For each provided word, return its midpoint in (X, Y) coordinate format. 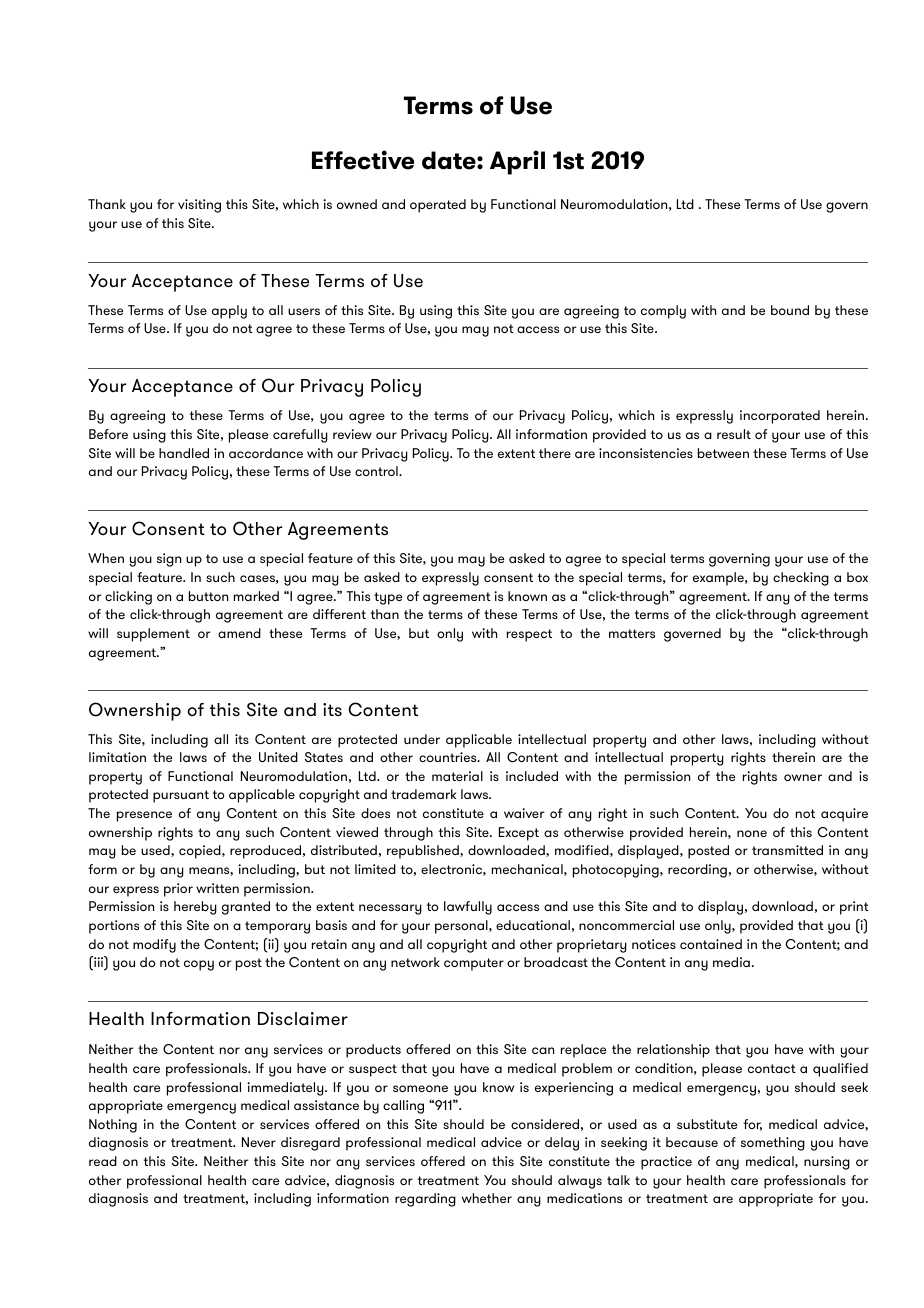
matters (632, 633)
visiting (199, 206)
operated (438, 206)
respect (529, 635)
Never (259, 1142)
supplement (153, 635)
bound (790, 310)
